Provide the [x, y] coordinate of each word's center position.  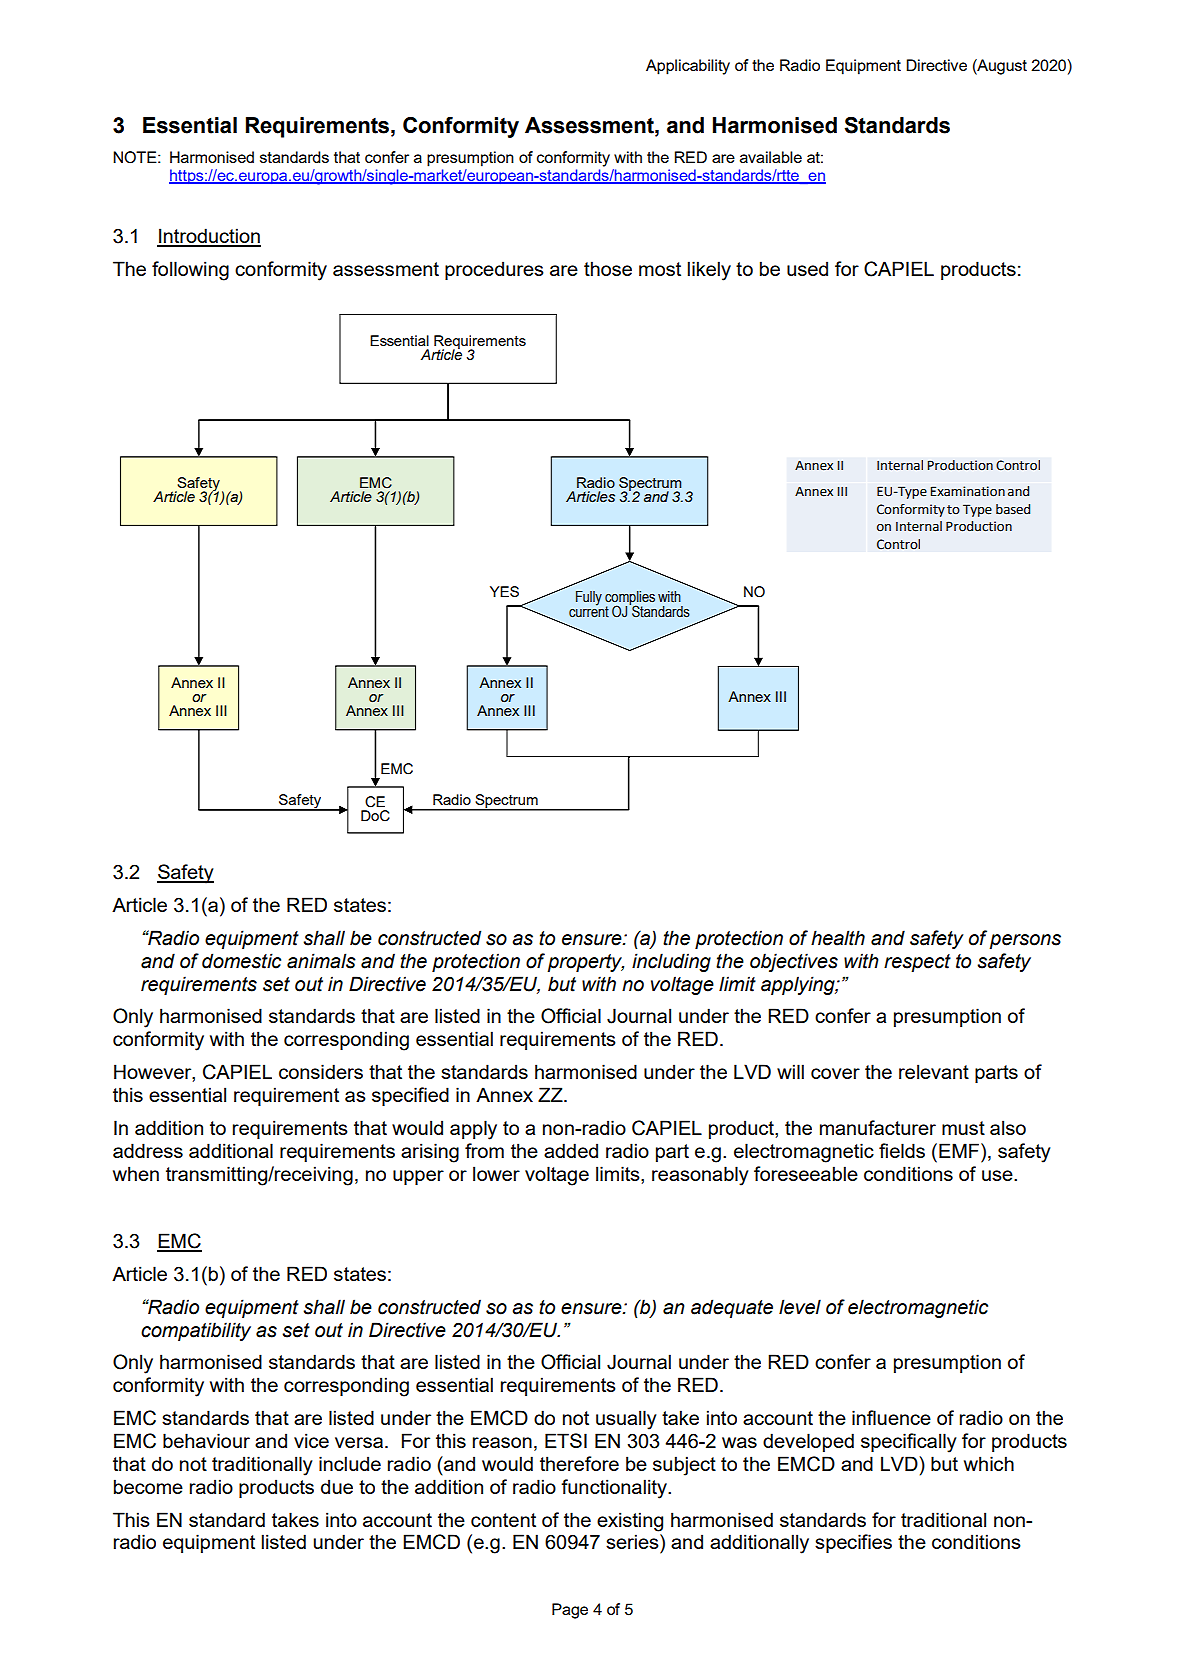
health [838, 938]
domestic [241, 961]
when [136, 1173]
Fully [589, 598]
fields [902, 1150]
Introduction [209, 237]
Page [570, 1611]
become [148, 1486]
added [571, 1150]
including [671, 962]
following [190, 271]
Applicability [688, 67]
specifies [853, 1543]
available [771, 157]
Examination [967, 491]
